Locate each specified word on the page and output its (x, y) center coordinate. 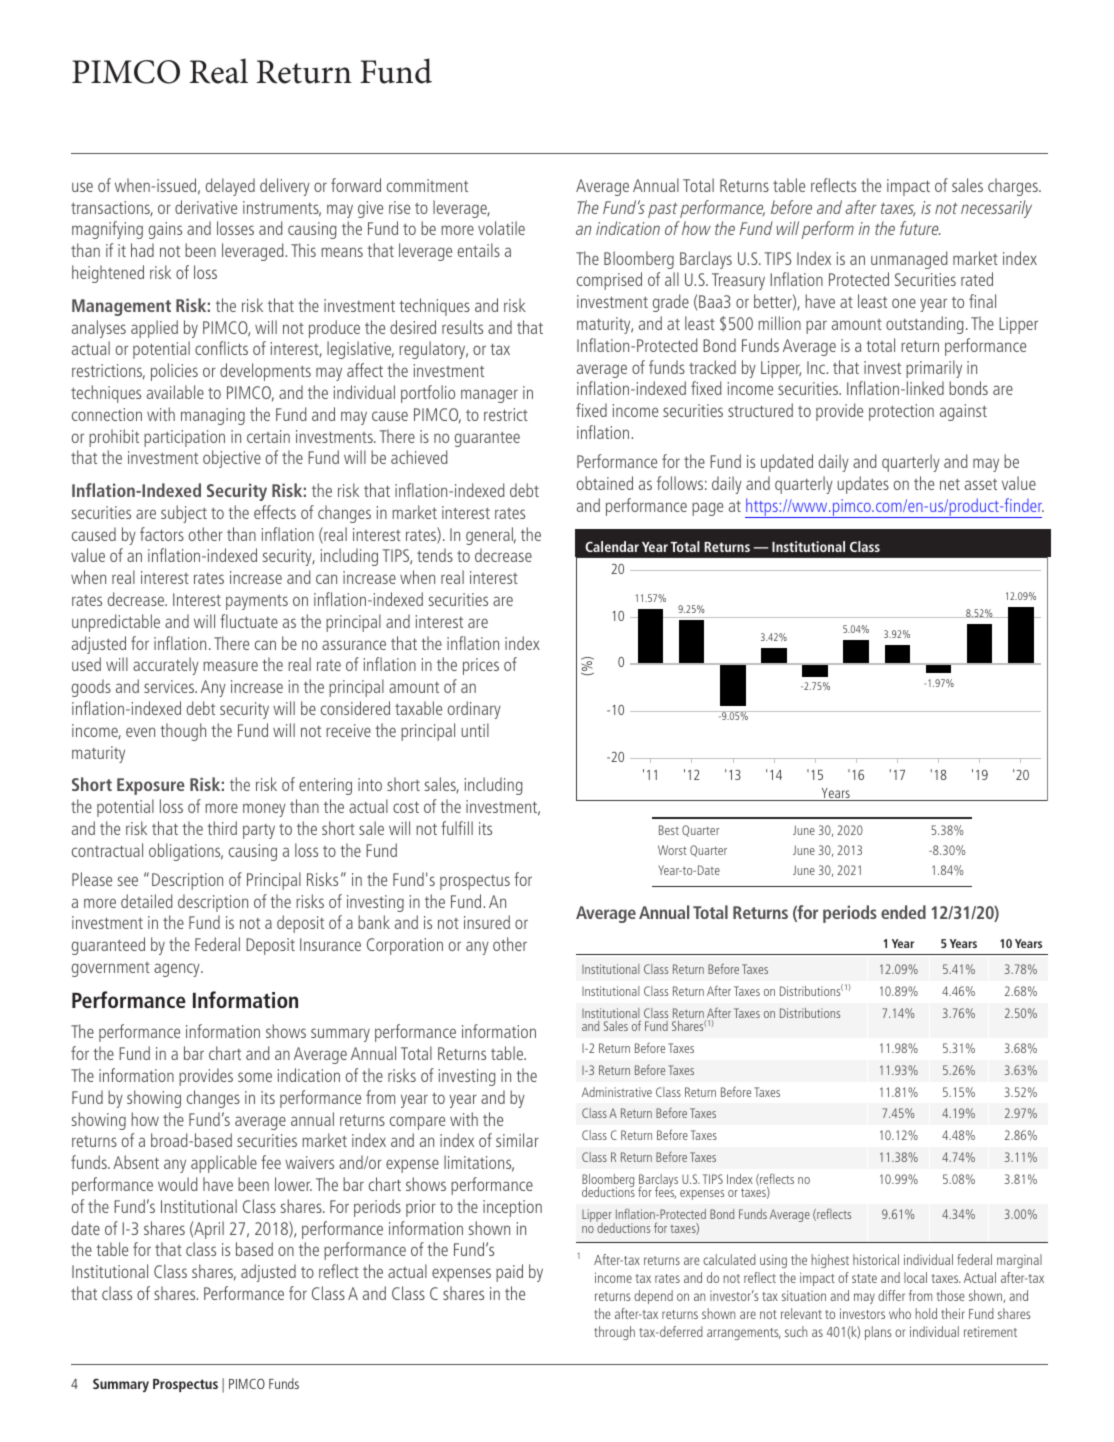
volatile (501, 228)
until (475, 730)
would (178, 1184)
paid (509, 1273)
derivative (206, 207)
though (183, 732)
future (920, 228)
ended (903, 912)
